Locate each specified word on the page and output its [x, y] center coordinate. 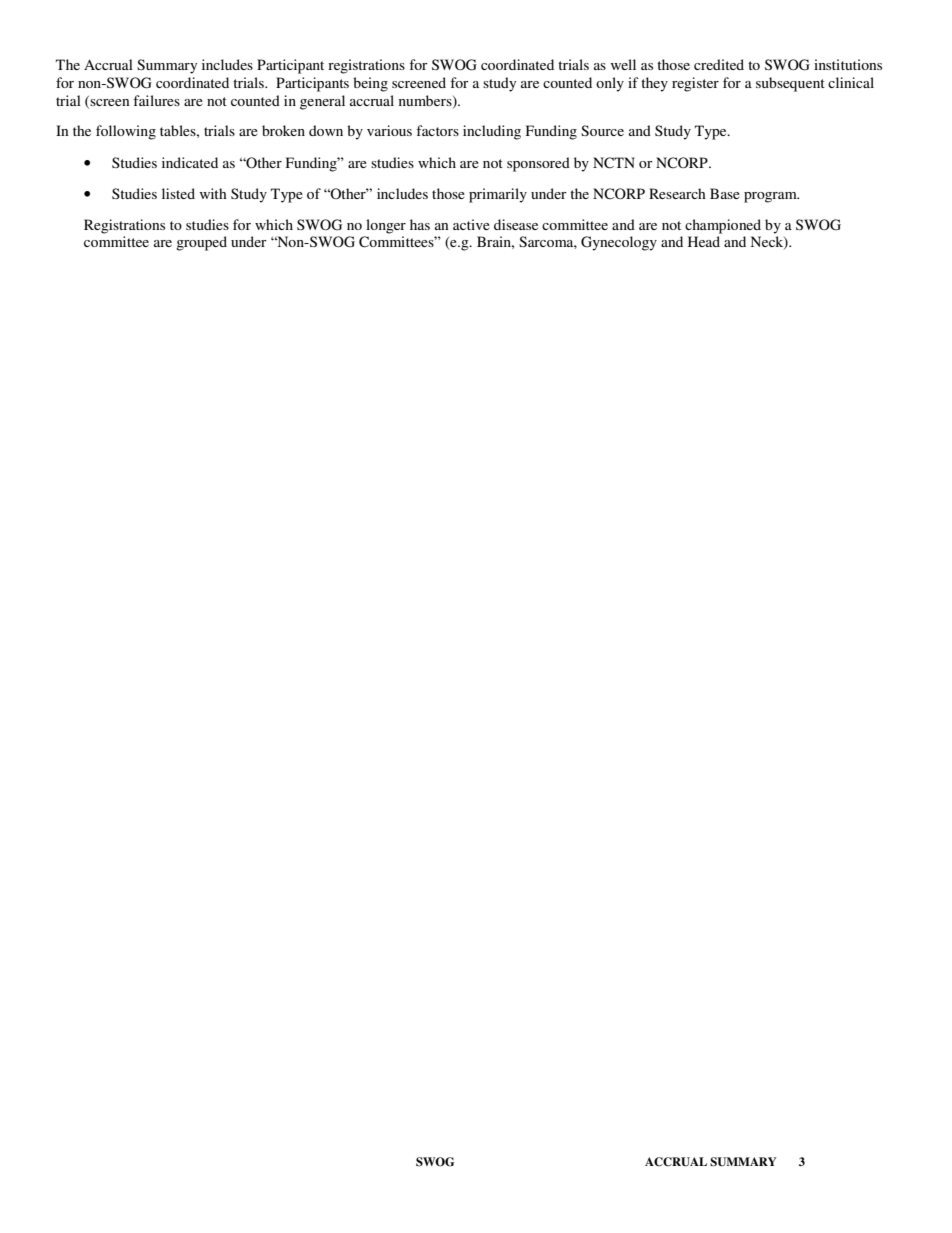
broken [283, 130]
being [370, 84]
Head [704, 241]
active [471, 224]
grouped [201, 243]
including [492, 132]
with [213, 193]
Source [602, 130]
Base [725, 193]
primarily [498, 195]
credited [719, 64]
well [623, 64]
